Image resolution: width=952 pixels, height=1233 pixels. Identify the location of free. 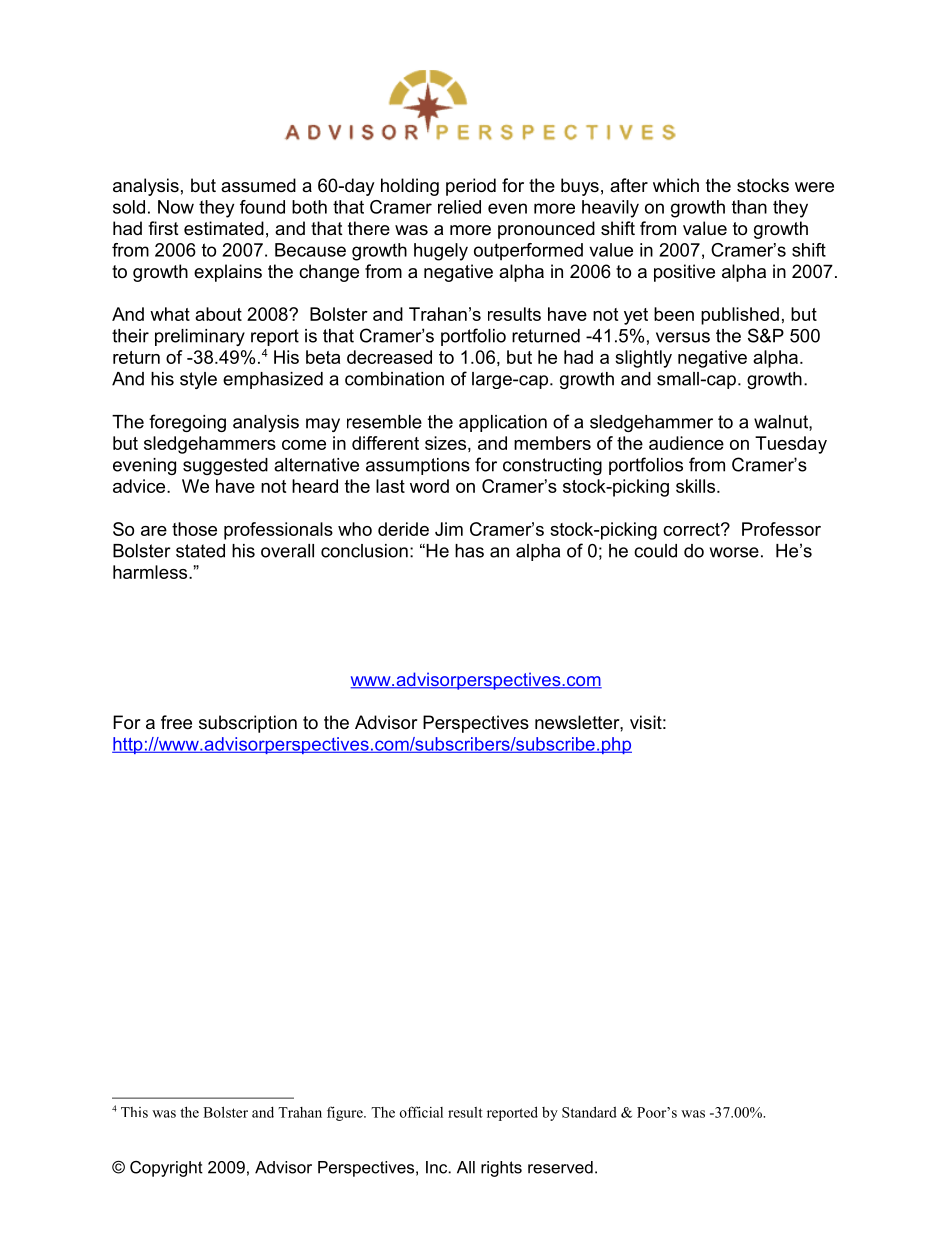
(176, 722).
